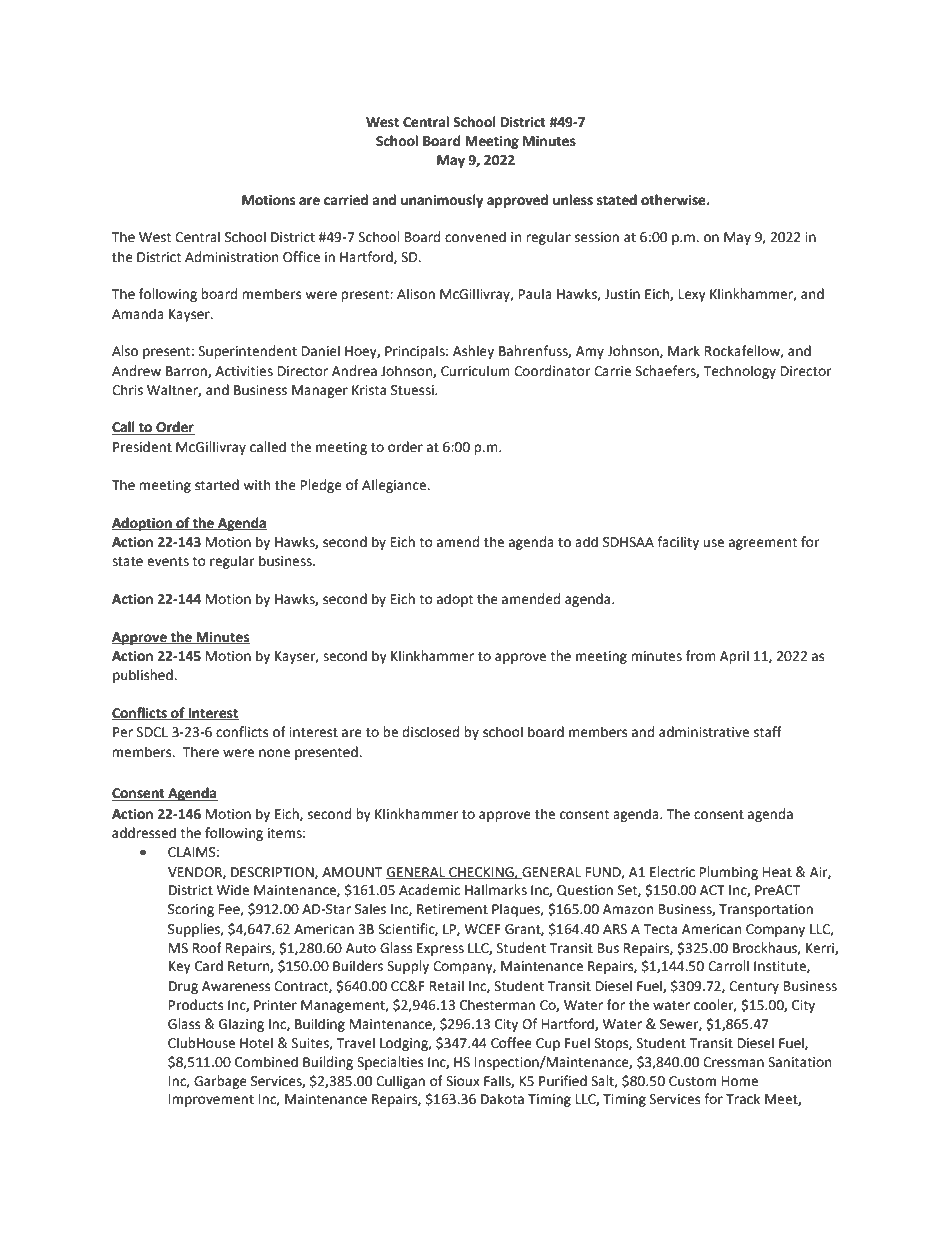  Describe the element at coordinates (475, 237) in the image. I see `convened` at that location.
